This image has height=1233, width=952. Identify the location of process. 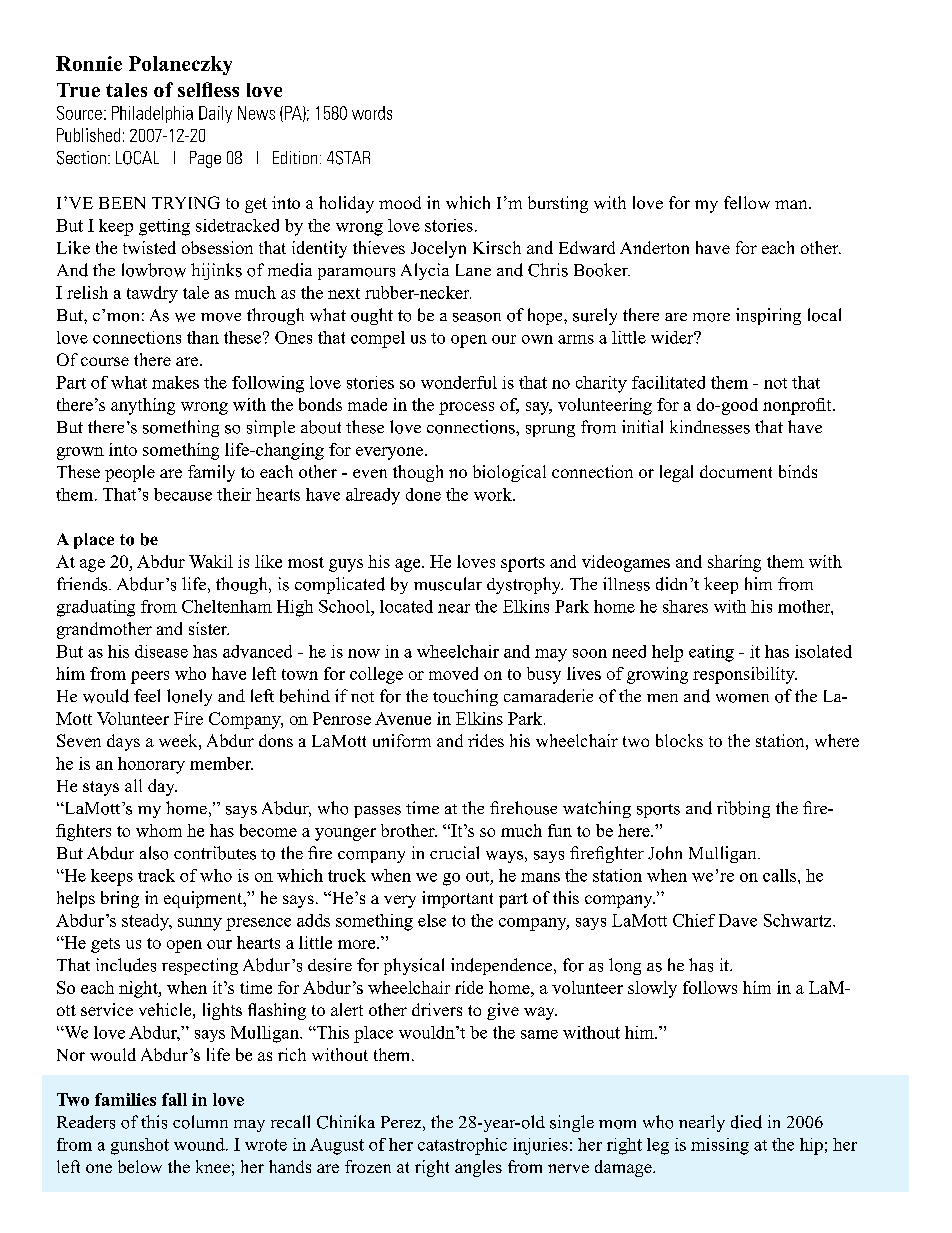
(466, 408).
